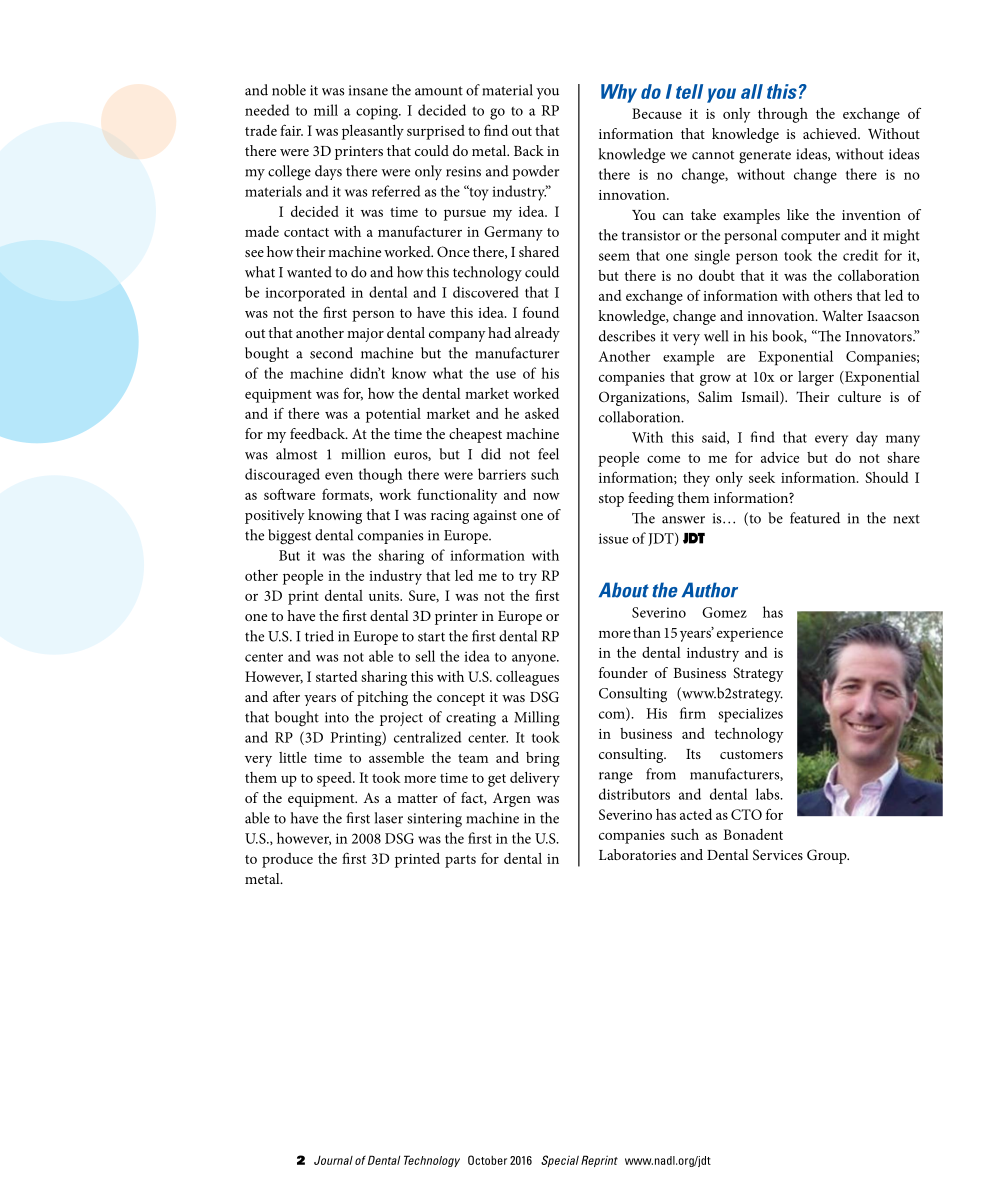 The width and height of the screenshot is (1007, 1204). I want to click on speed, so click(335, 779).
